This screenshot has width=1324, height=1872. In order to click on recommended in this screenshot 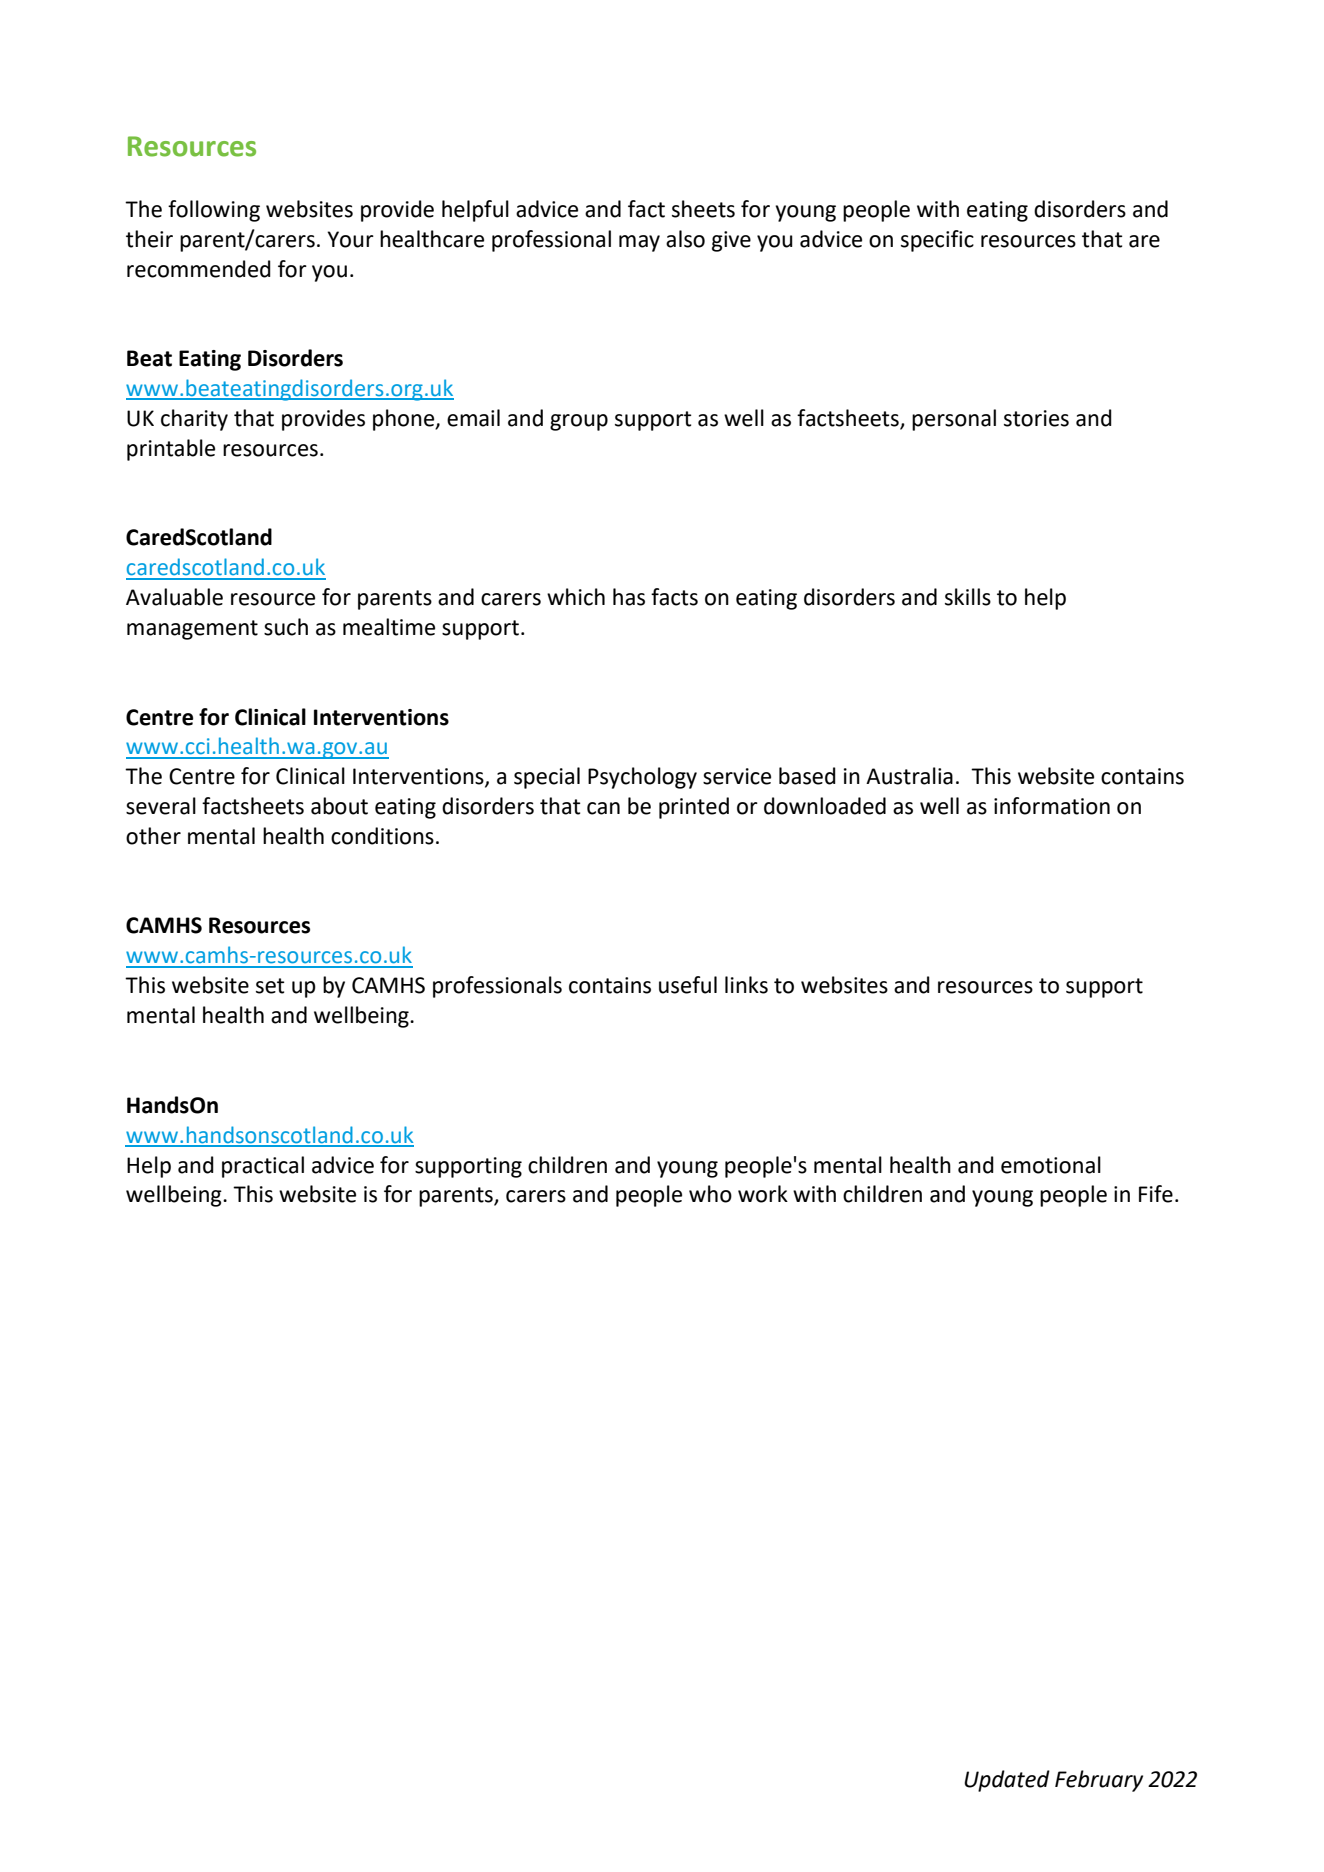, I will do `click(199, 269)`.
